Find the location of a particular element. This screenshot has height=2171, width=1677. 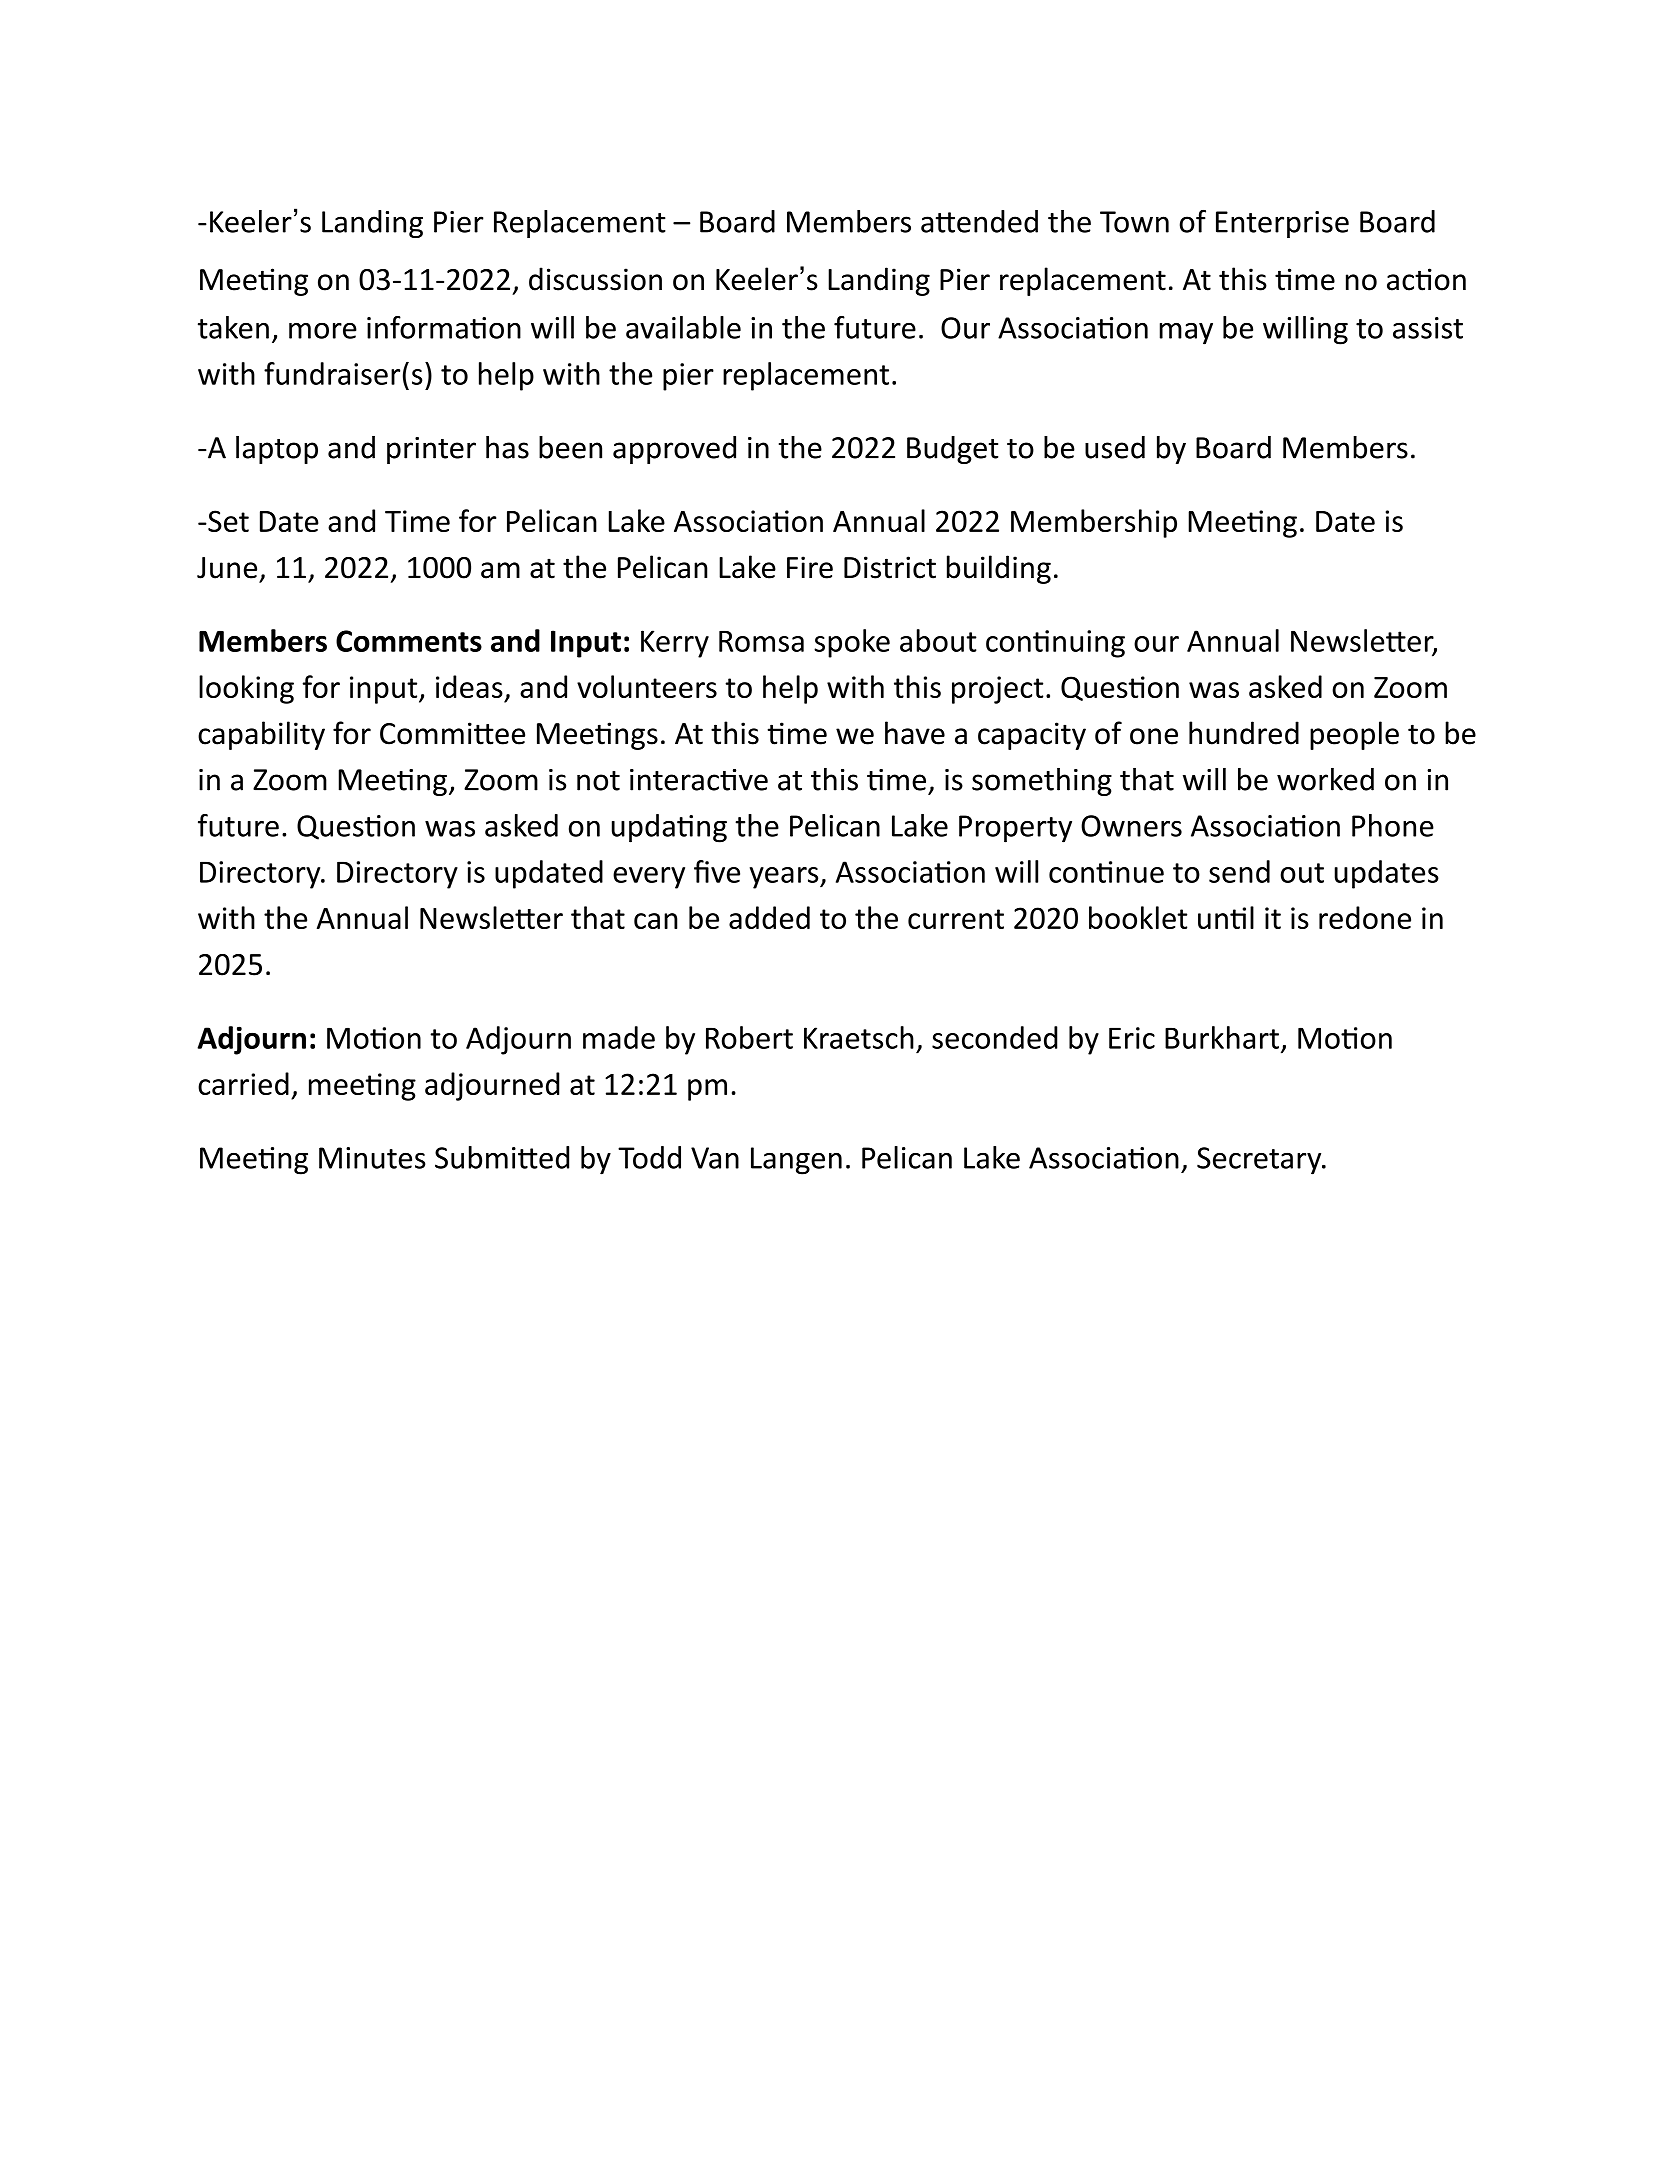

Secretary is located at coordinates (1260, 1161).
